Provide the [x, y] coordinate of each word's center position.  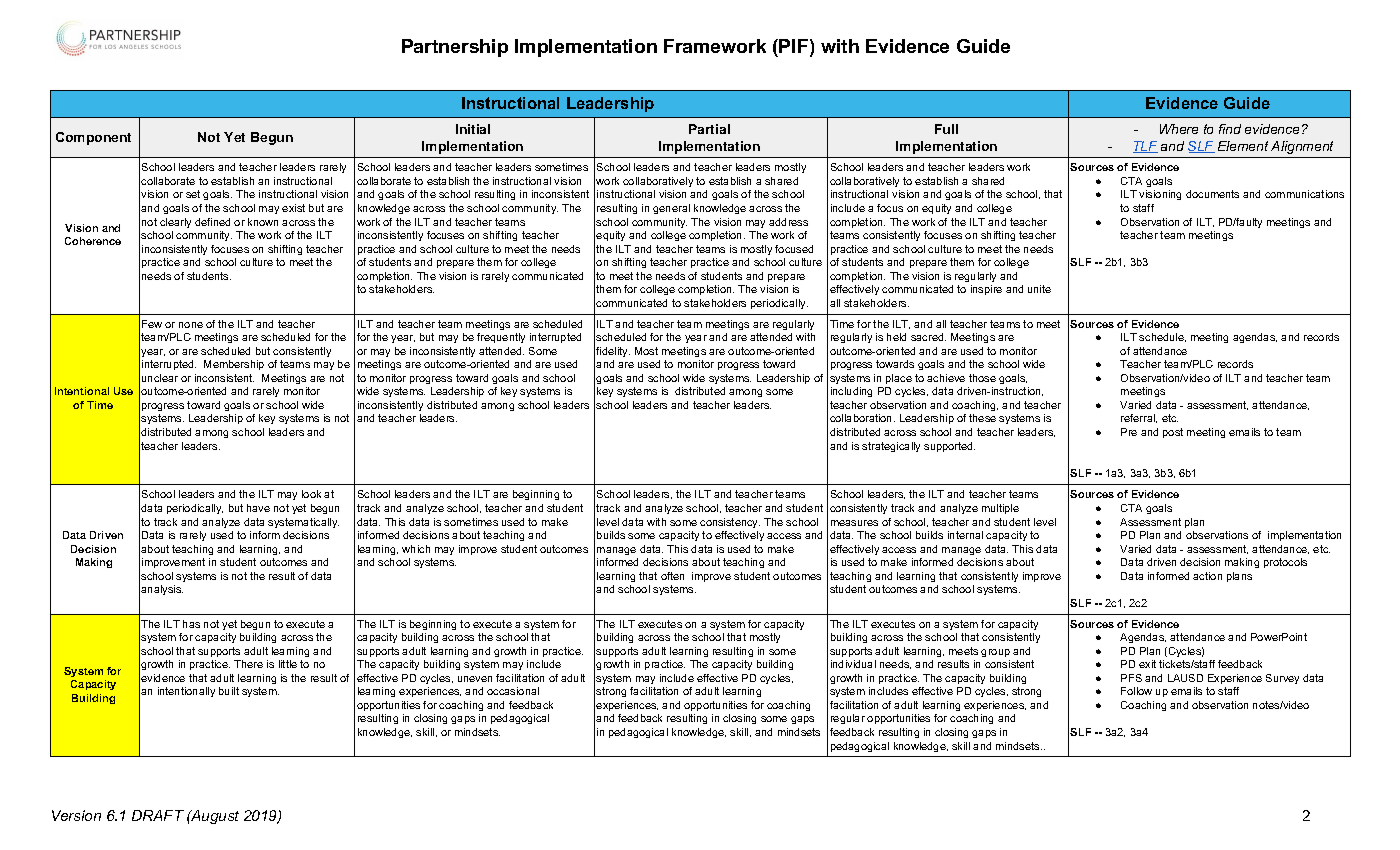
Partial [709, 129]
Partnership [455, 48]
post [1173, 433]
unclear [160, 378]
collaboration [862, 418]
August [214, 817]
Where [1179, 129]
